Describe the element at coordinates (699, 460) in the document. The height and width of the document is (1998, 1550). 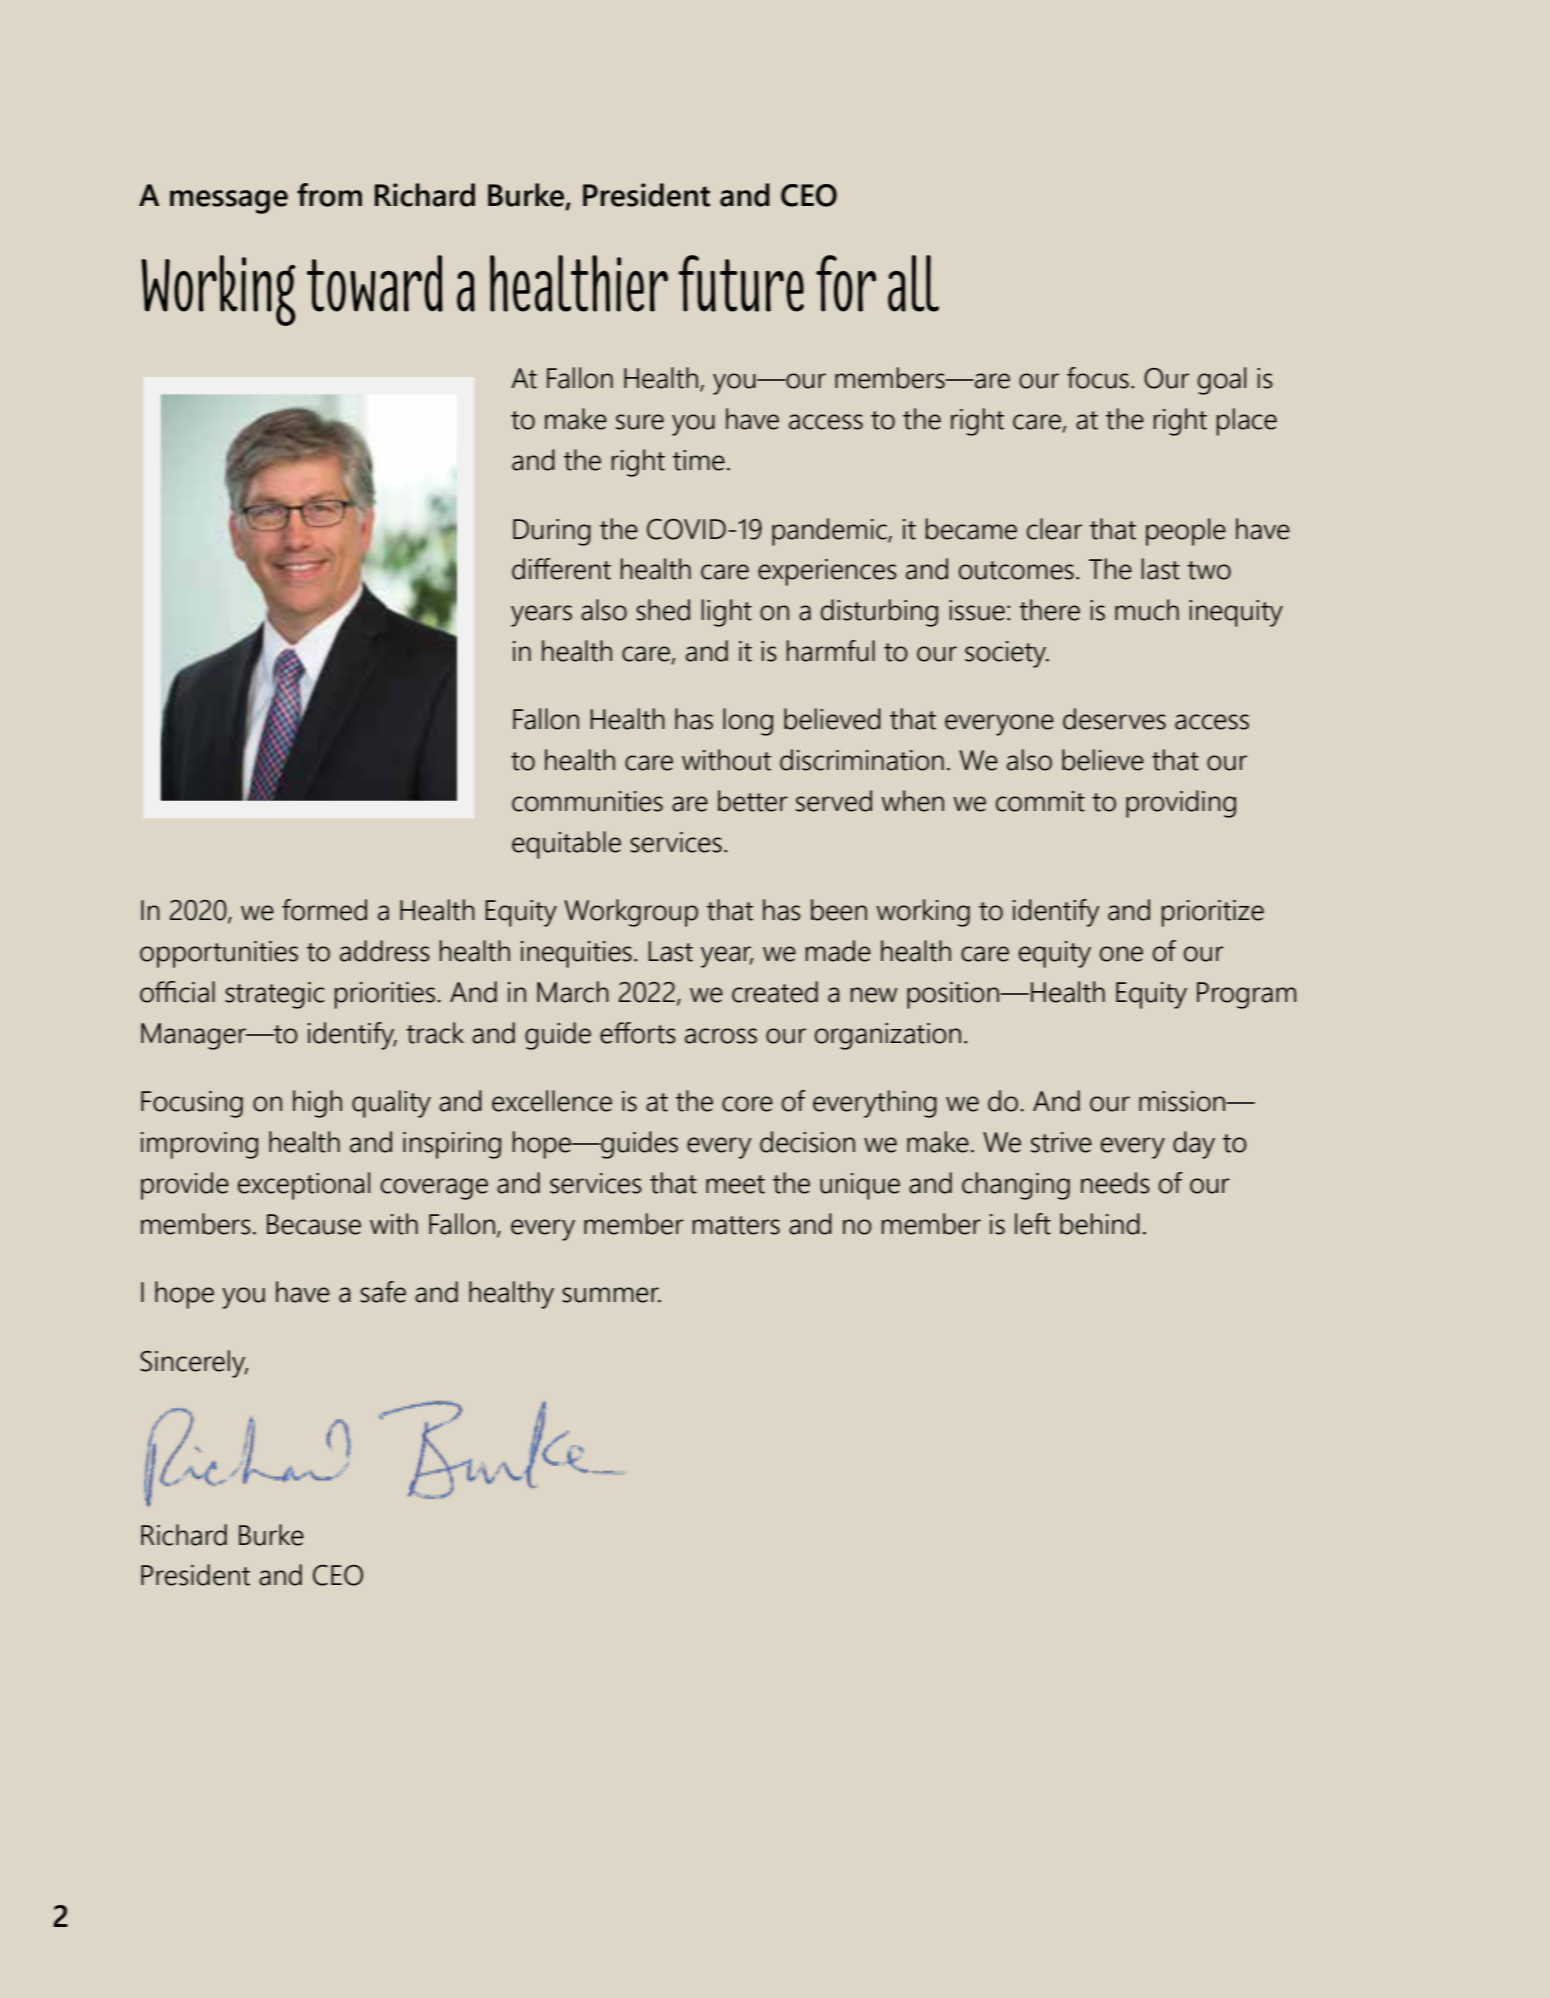
I see `time` at that location.
